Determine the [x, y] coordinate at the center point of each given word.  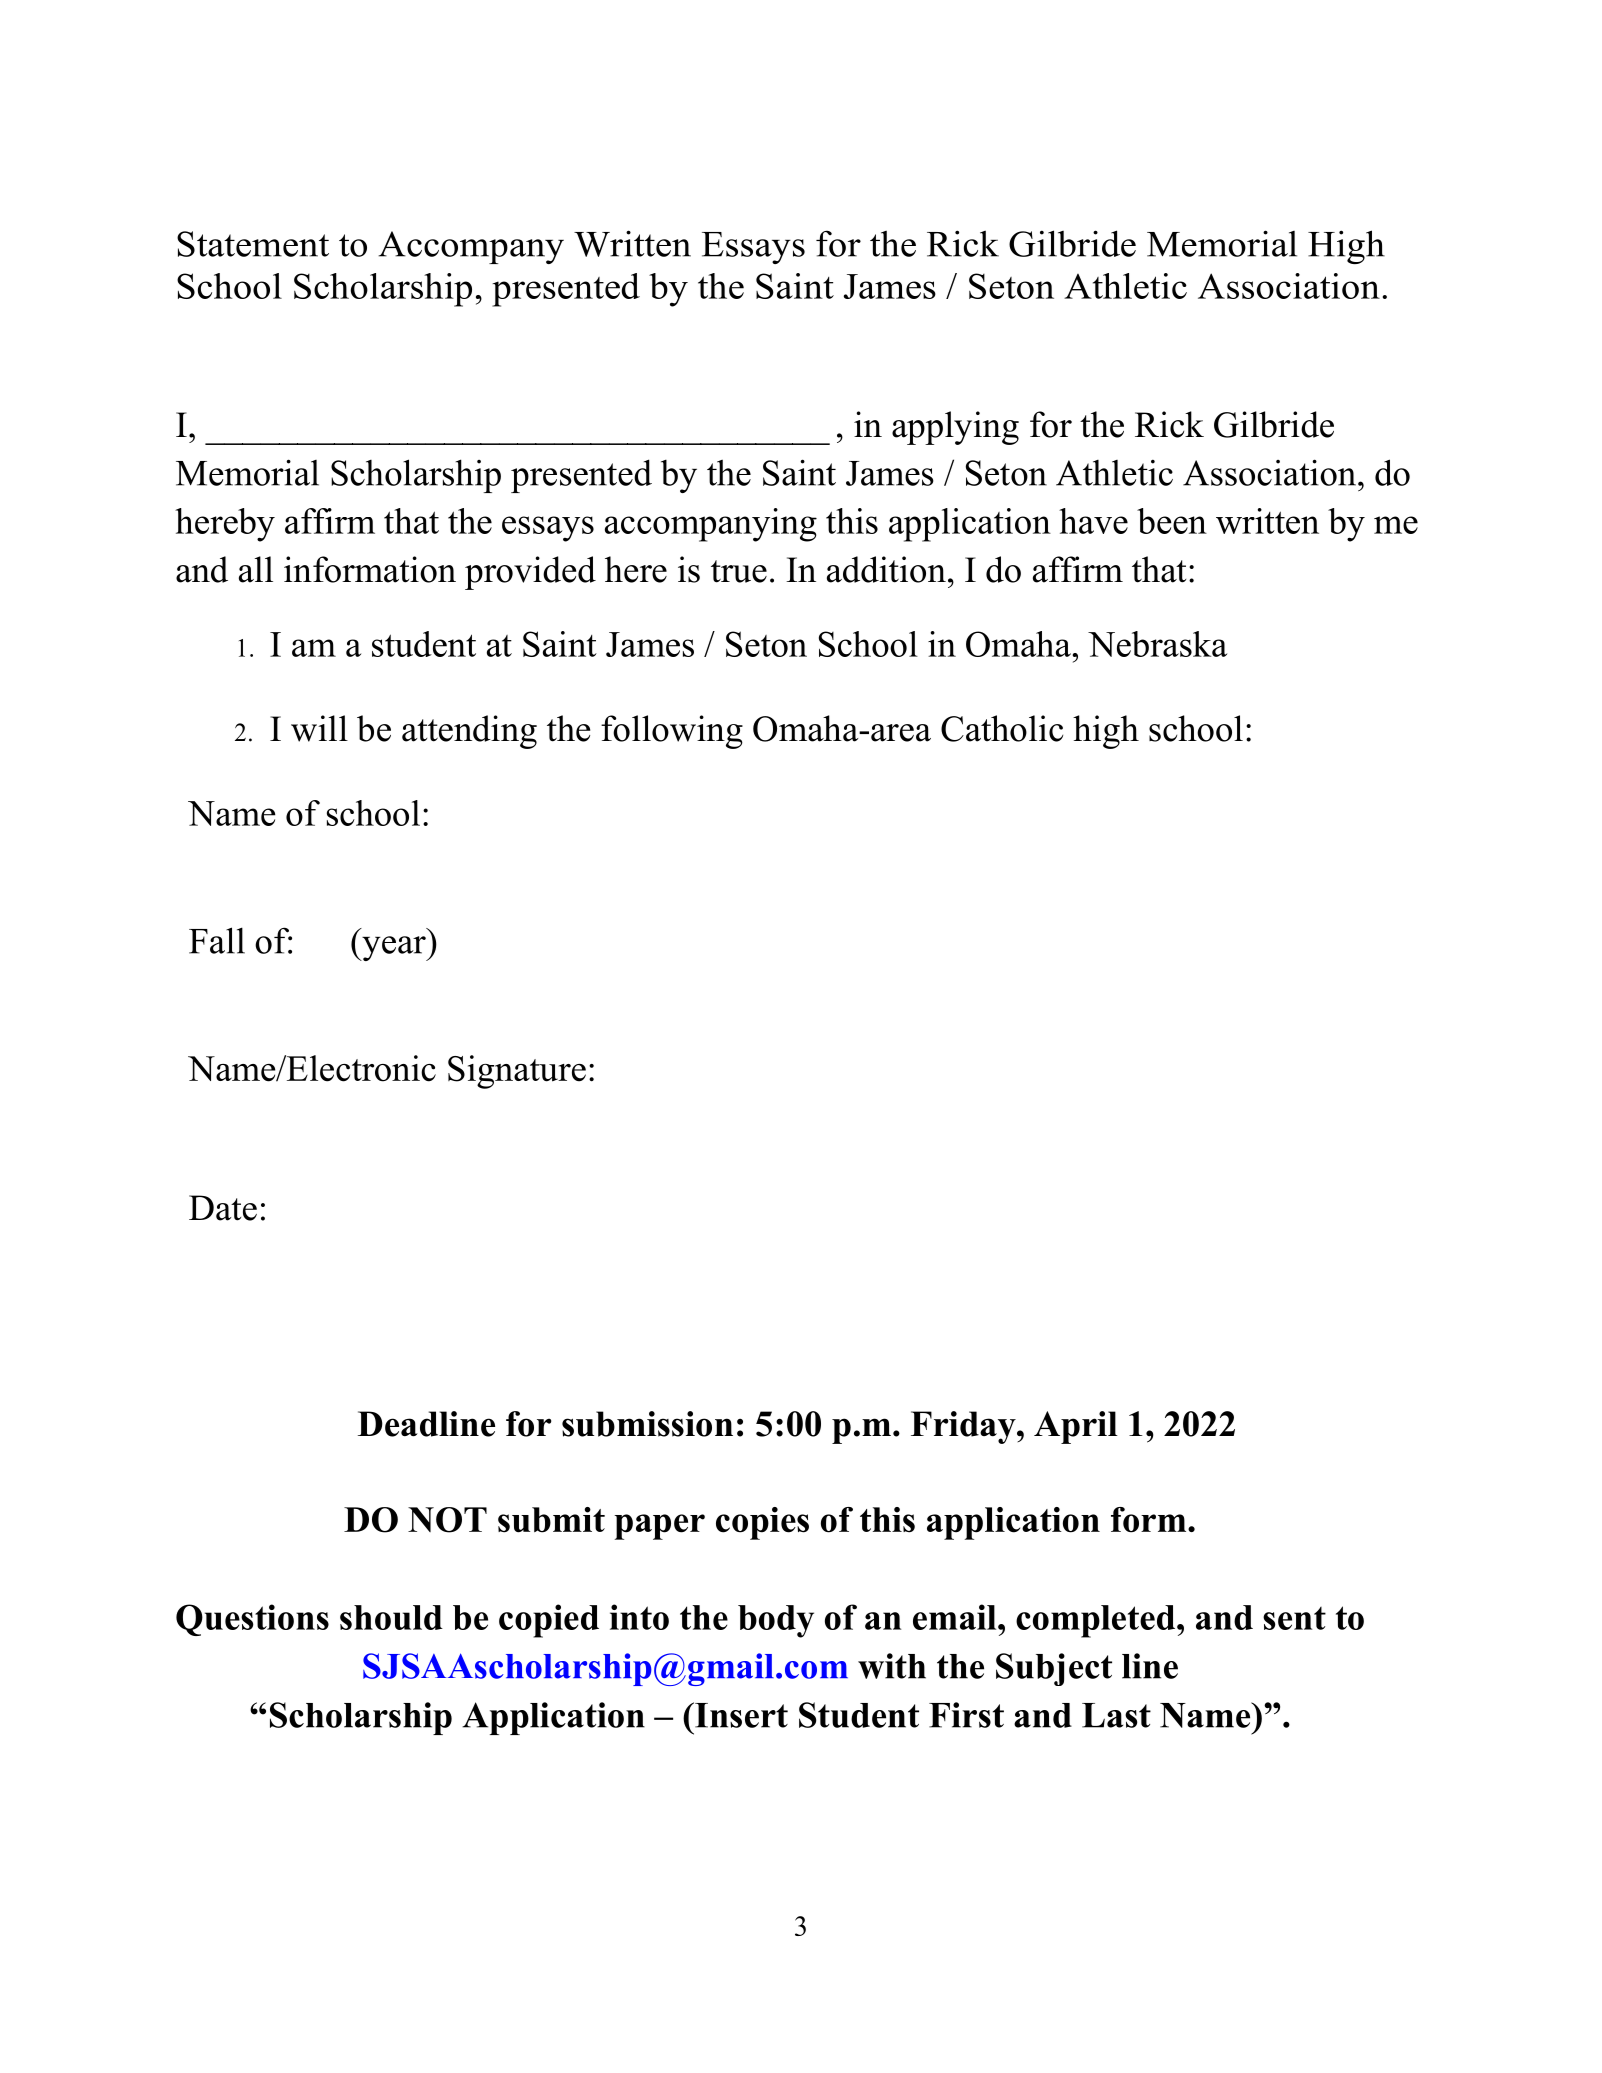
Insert [740, 1715]
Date [223, 1208]
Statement [253, 244]
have [1093, 521]
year [394, 948]
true [739, 571]
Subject [1054, 1669]
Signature [517, 1072]
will [319, 728]
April [1076, 1427]
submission [647, 1424]
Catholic [1002, 728]
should [391, 1617]
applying [955, 428]
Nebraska [1157, 644]
